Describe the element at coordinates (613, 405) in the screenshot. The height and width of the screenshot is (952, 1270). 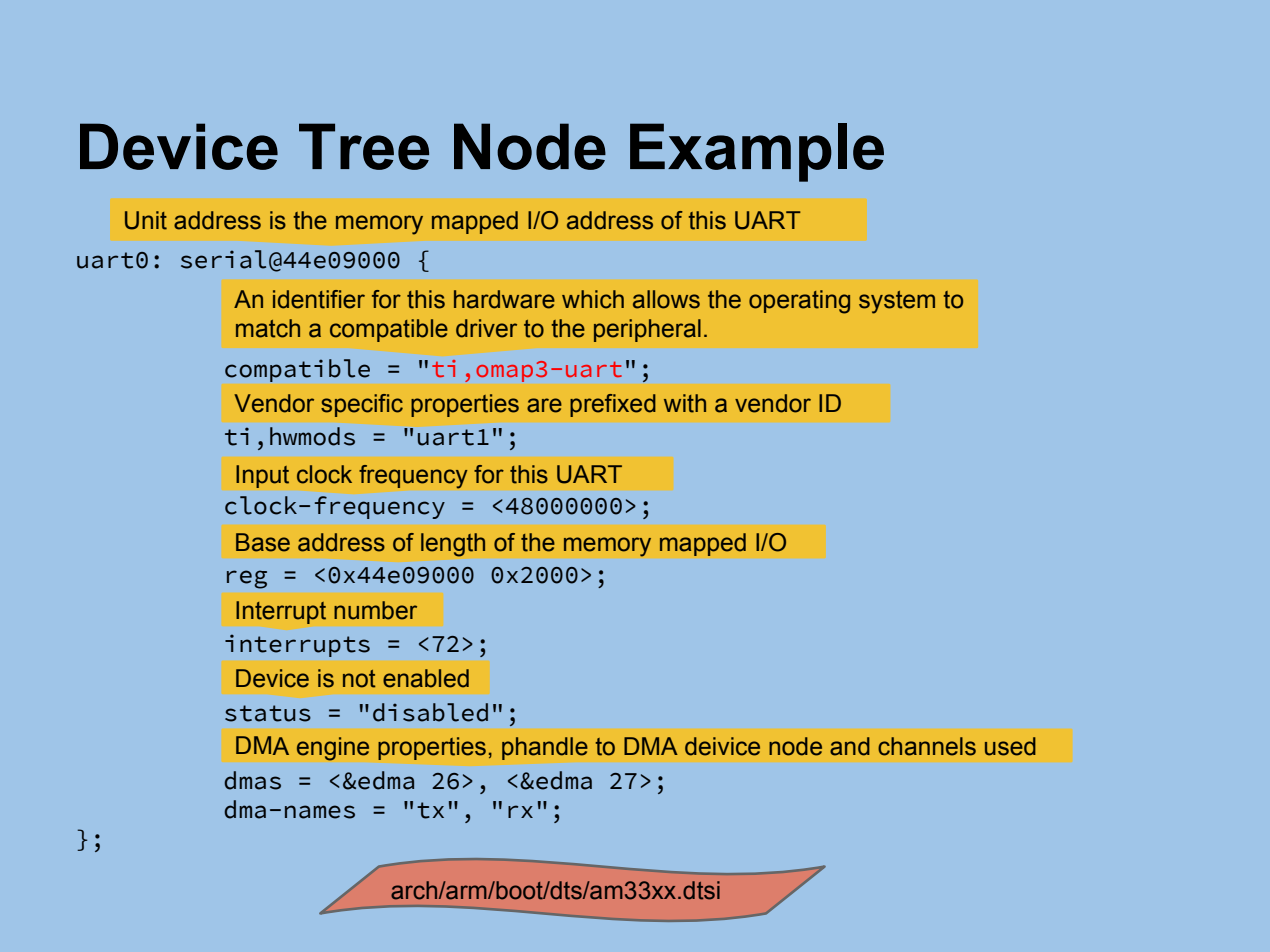
I see `prefixed` at that location.
